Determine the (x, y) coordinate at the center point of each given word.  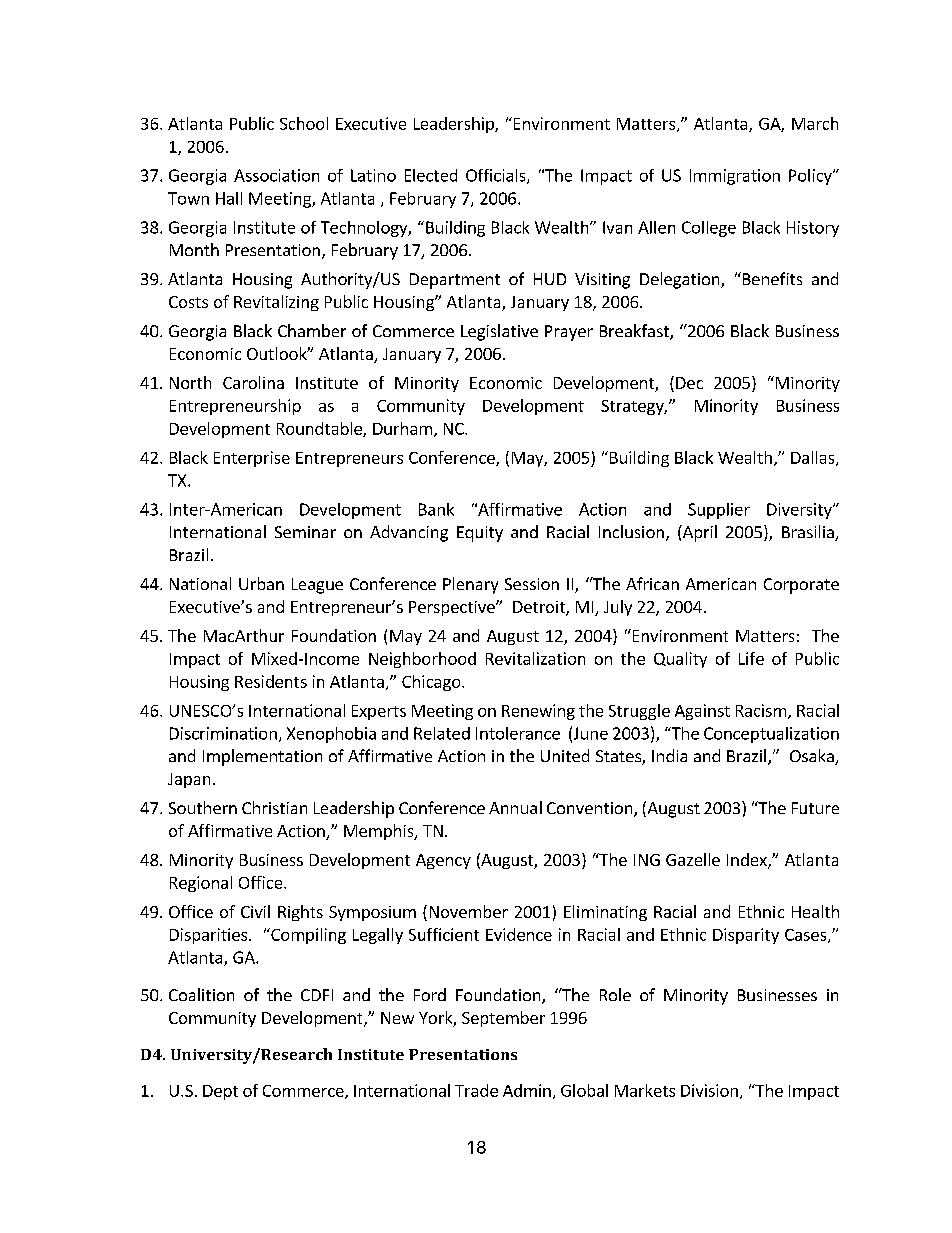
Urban (261, 583)
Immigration (735, 177)
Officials (497, 176)
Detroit (540, 608)
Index (748, 861)
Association (276, 175)
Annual (515, 807)
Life (751, 658)
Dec (689, 383)
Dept (220, 1092)
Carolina (253, 382)
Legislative (499, 332)
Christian (274, 807)
